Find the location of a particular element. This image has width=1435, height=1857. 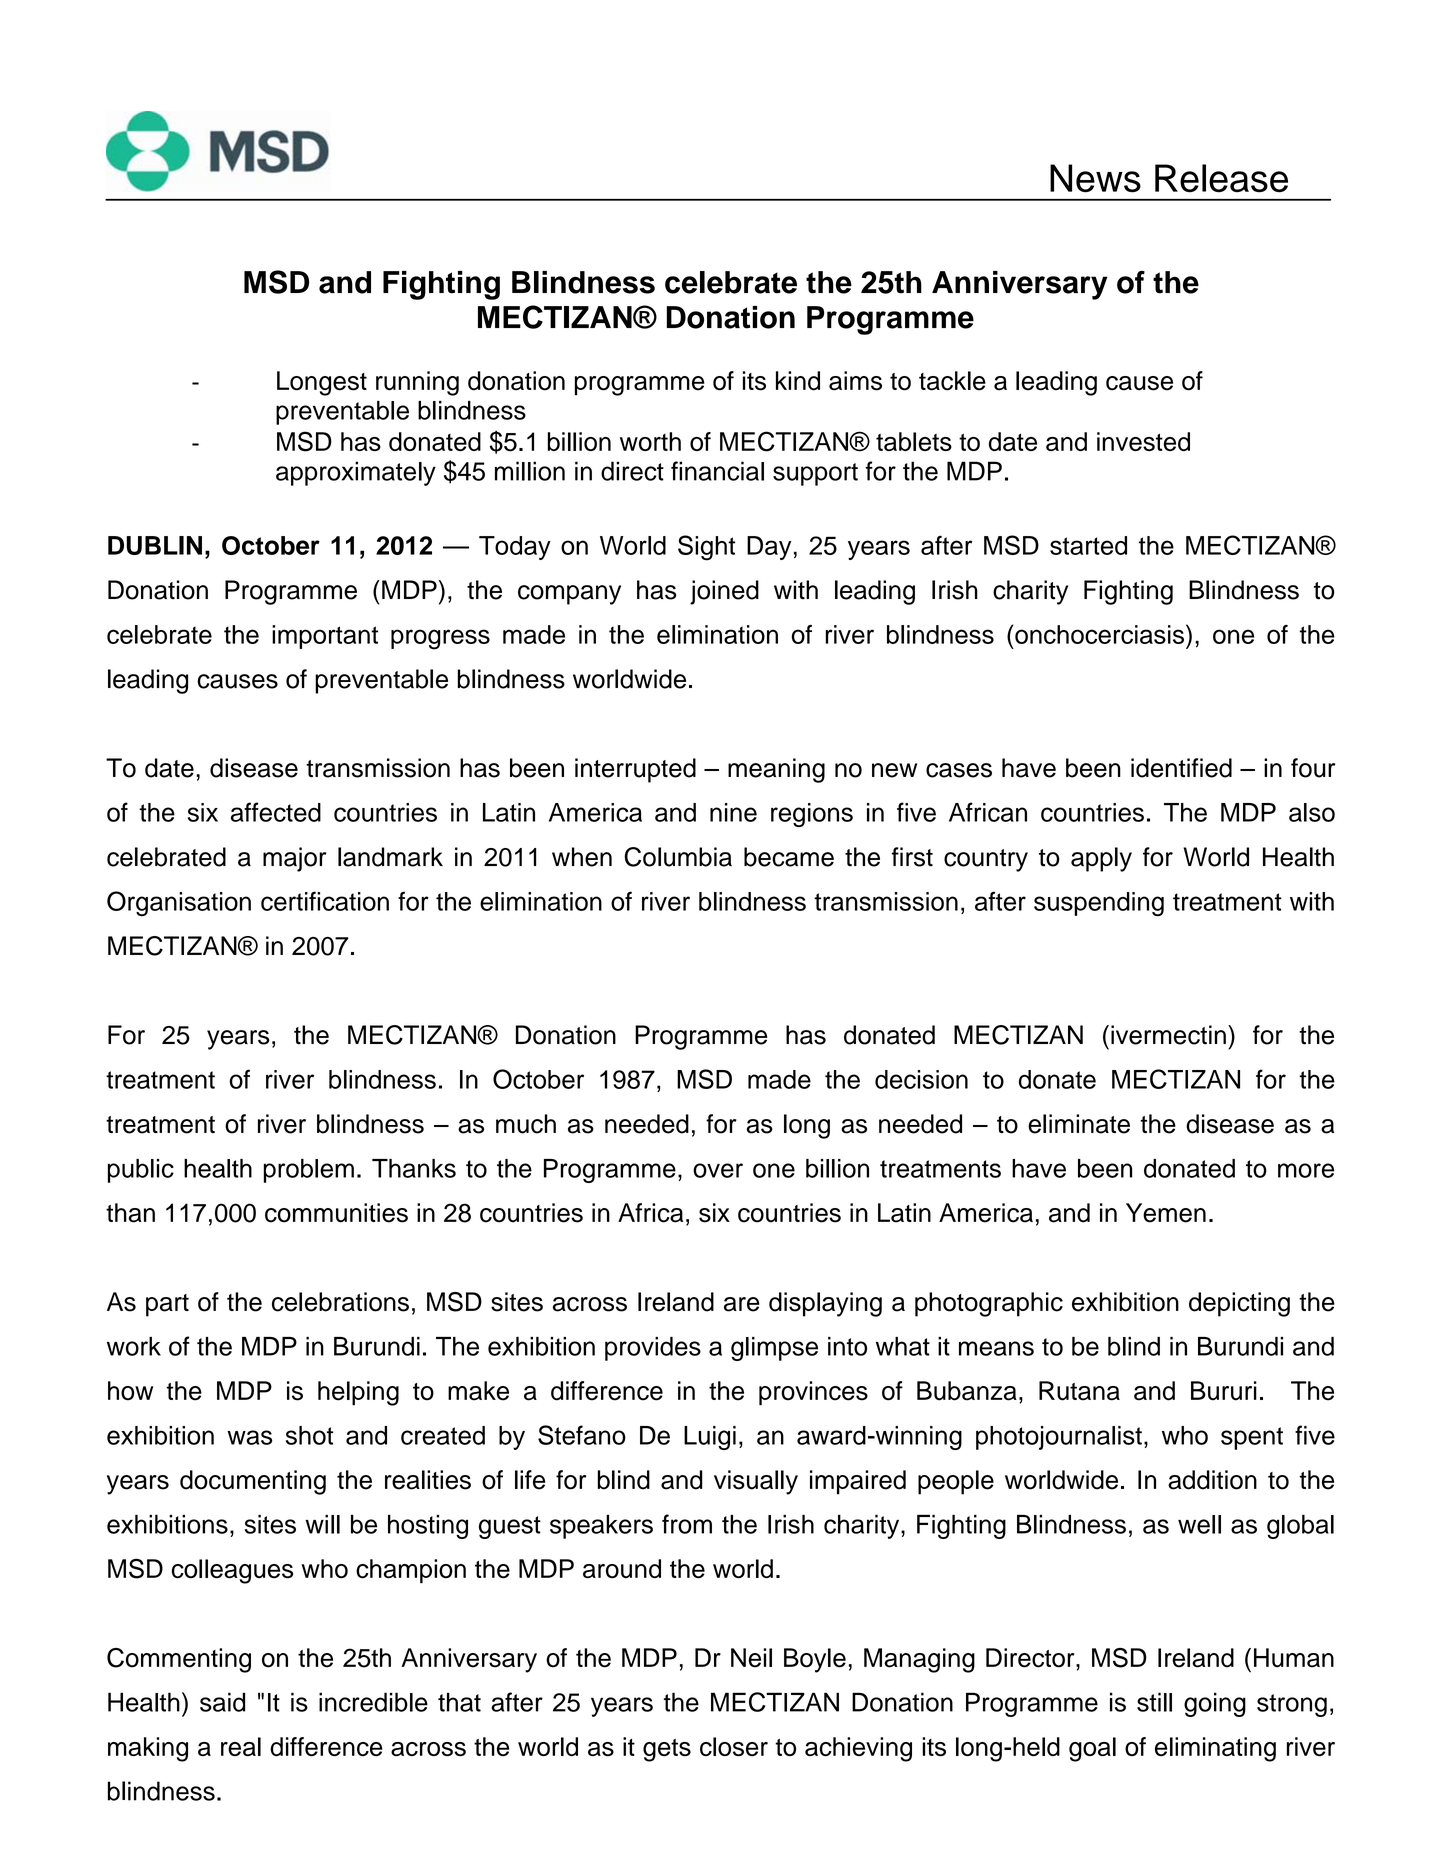

depicting is located at coordinates (1239, 1304).
